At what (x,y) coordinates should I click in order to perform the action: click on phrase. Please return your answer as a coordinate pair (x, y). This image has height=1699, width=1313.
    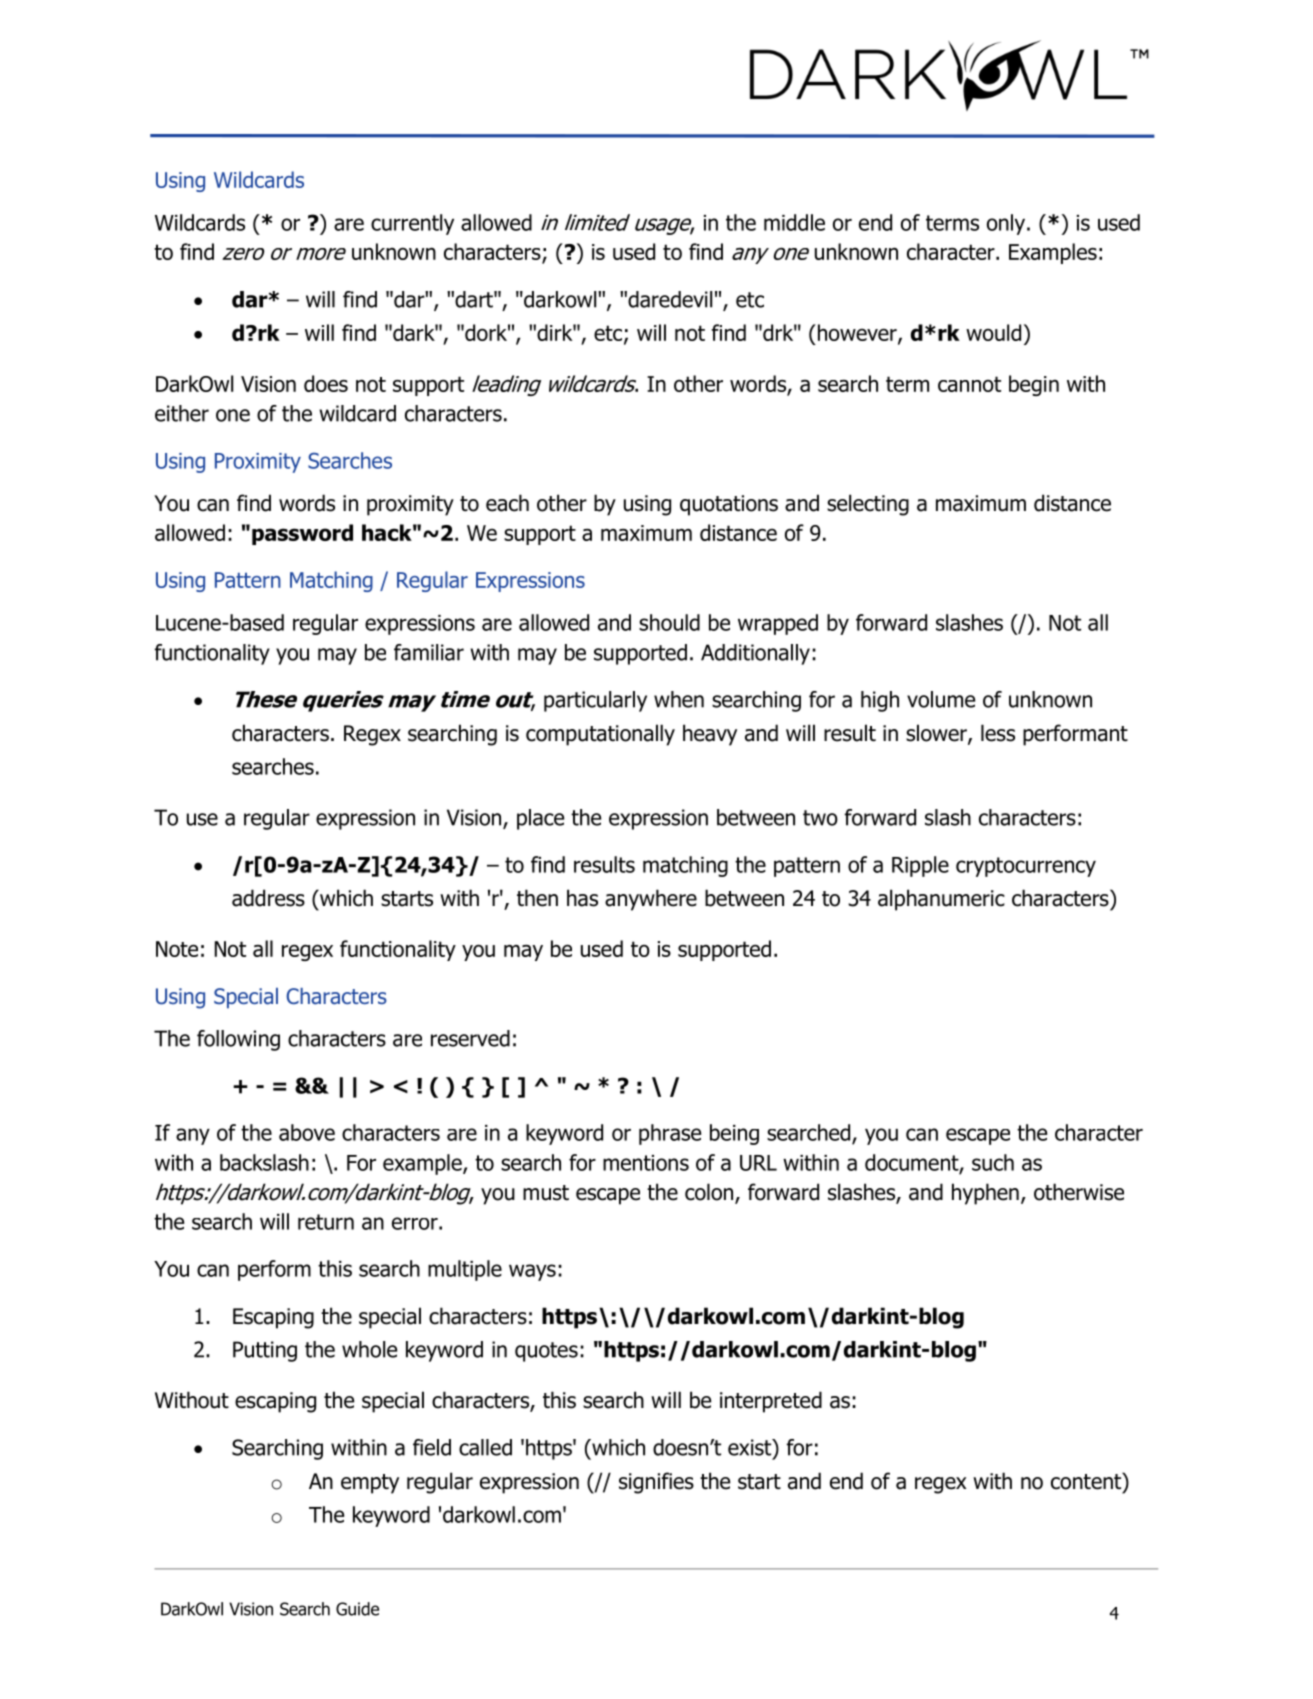
    Looking at the image, I should click on (670, 1134).
